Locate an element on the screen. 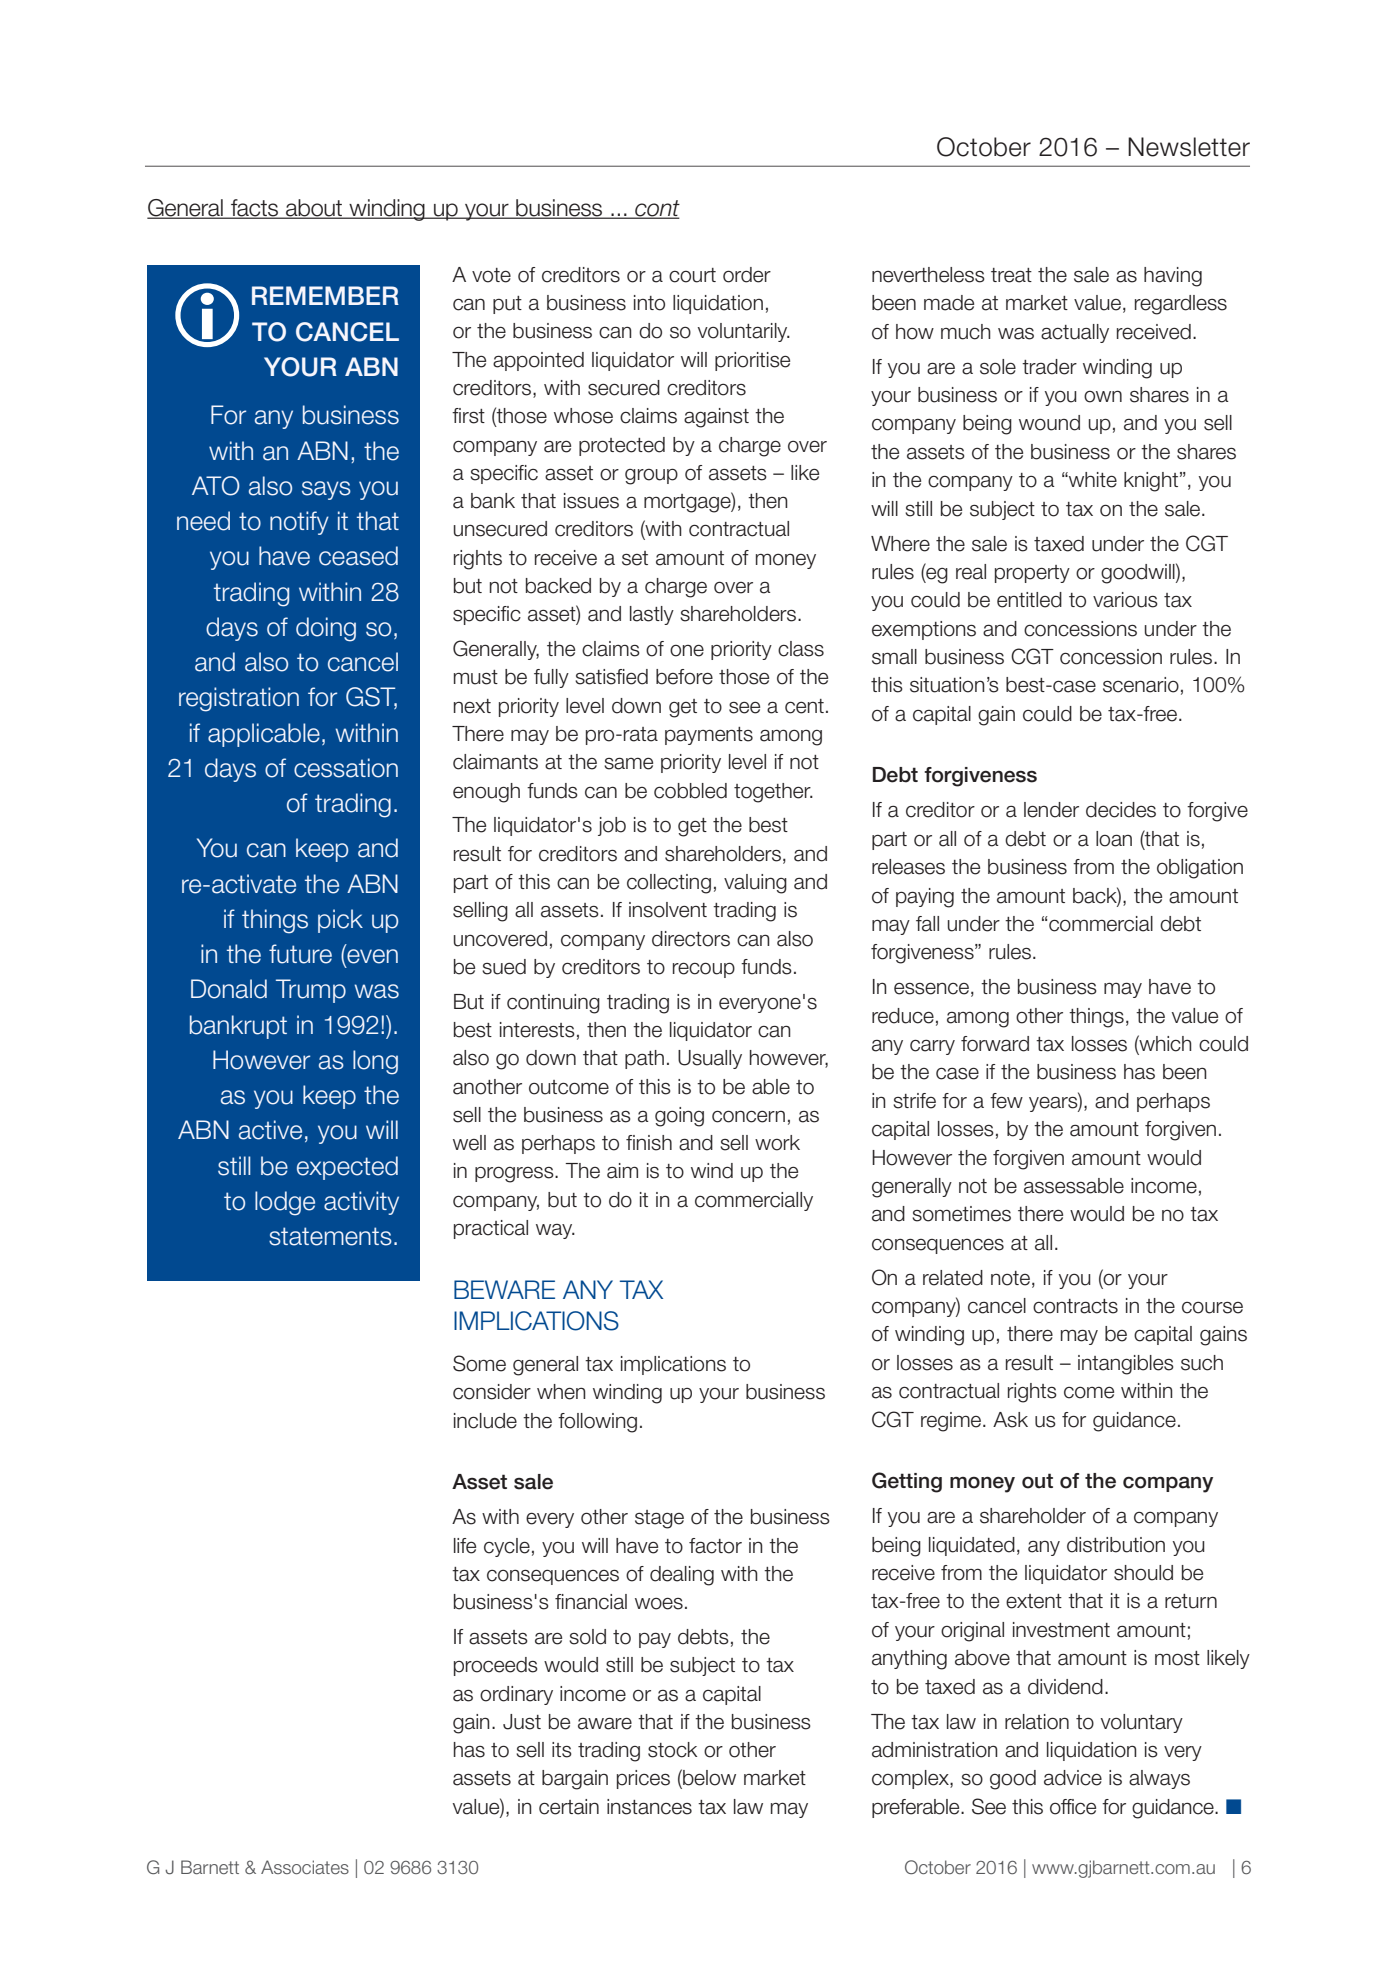 Image resolution: width=1398 pixels, height=1978 pixels. intangibles is located at coordinates (1126, 1365).
